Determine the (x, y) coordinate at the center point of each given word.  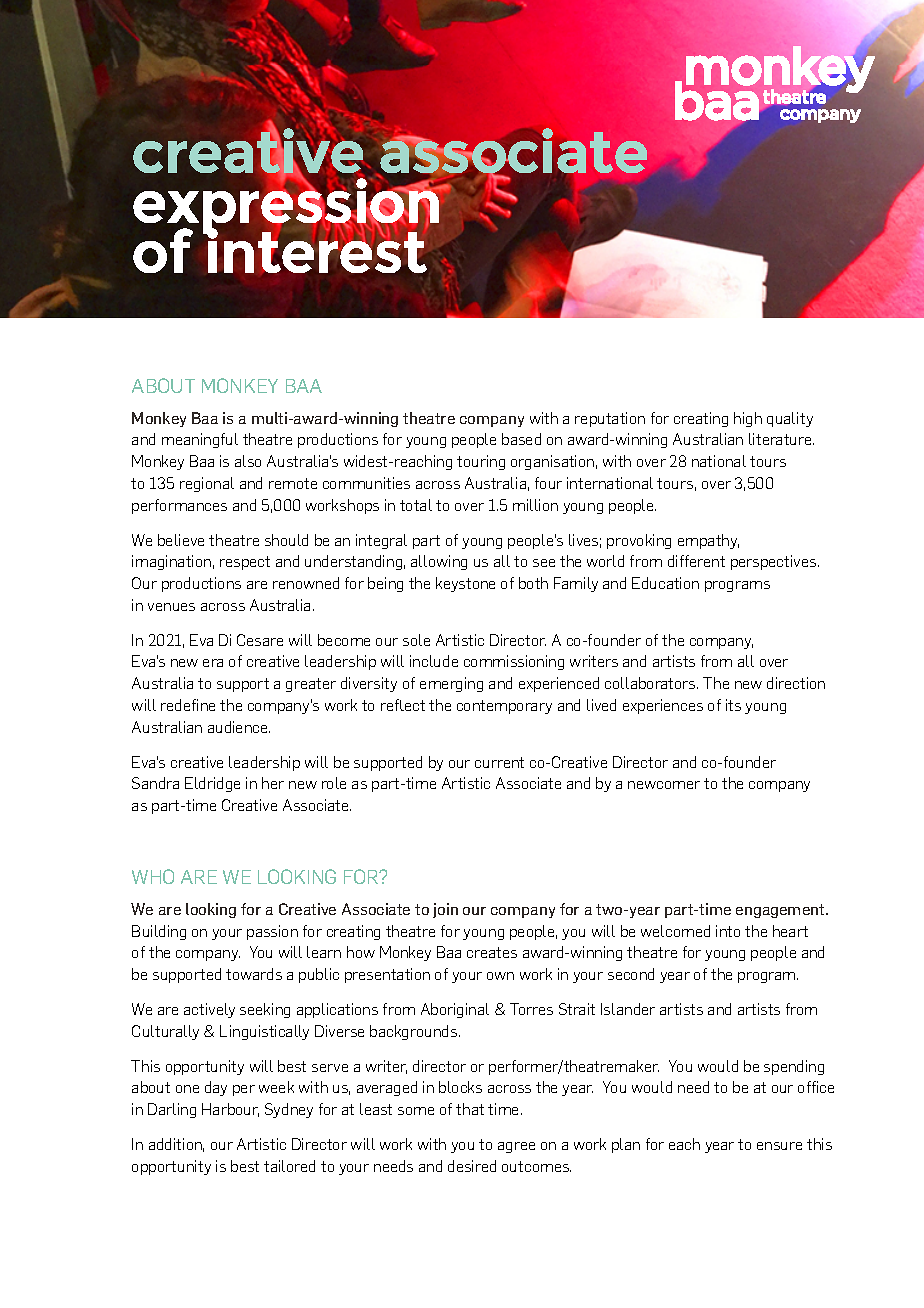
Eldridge (212, 784)
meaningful (200, 440)
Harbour (230, 1110)
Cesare (260, 640)
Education (665, 583)
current (499, 762)
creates (492, 952)
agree (516, 1147)
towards (254, 974)
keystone (465, 584)
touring (481, 462)
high (748, 419)
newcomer (664, 785)
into (728, 931)
